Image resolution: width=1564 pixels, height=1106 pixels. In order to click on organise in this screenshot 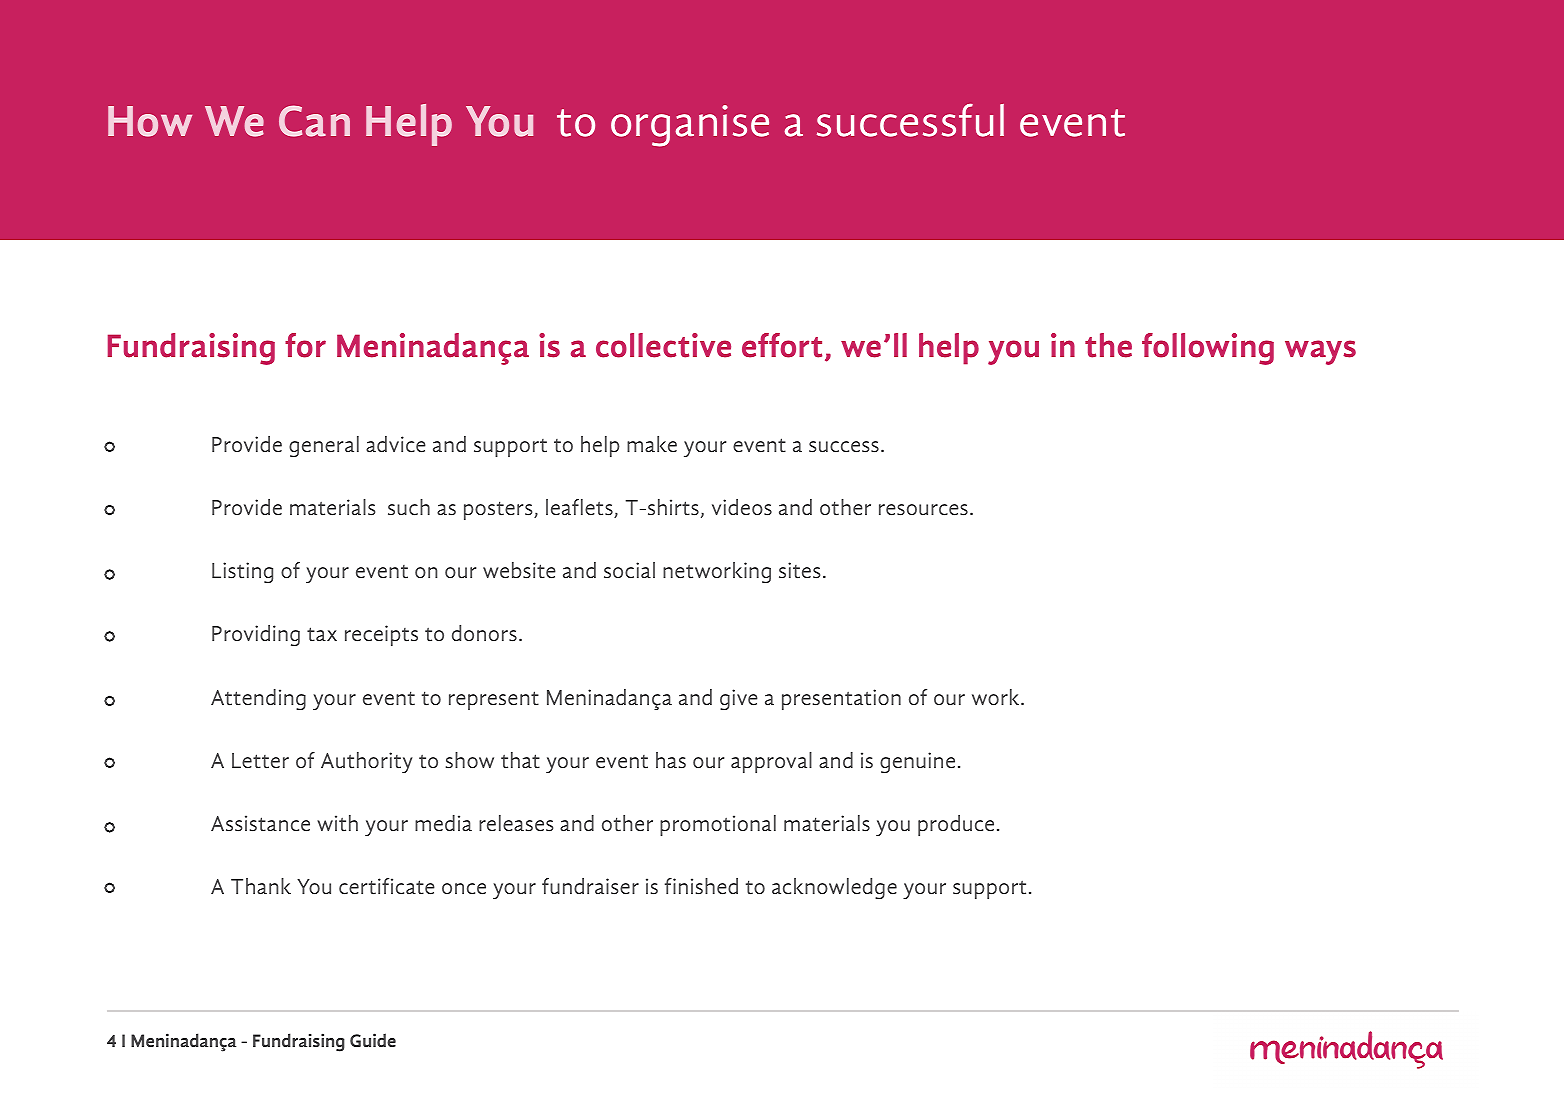, I will do `click(690, 126)`.
